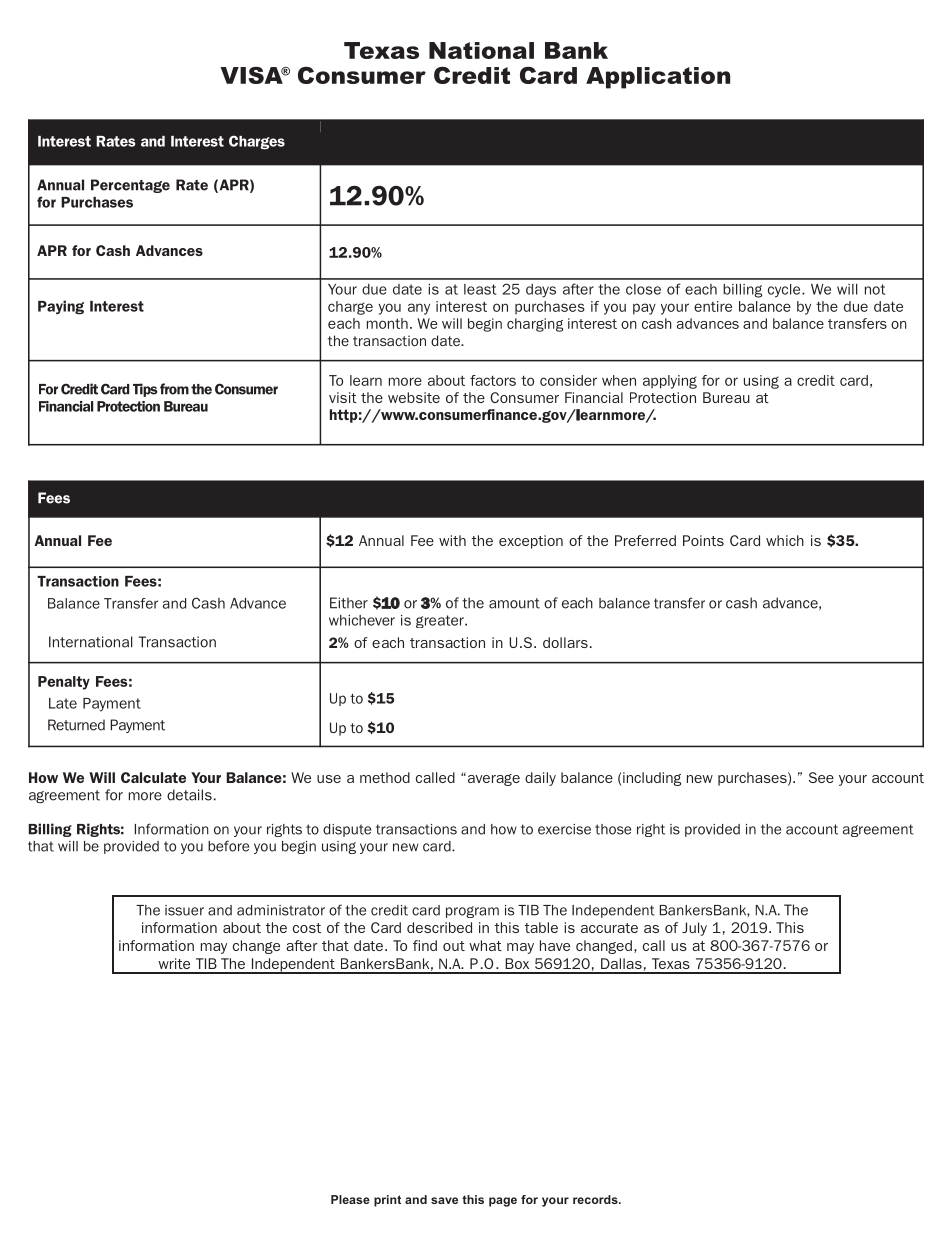 The height and width of the screenshot is (1233, 952). Describe the element at coordinates (540, 779) in the screenshot. I see `daily` at that location.
